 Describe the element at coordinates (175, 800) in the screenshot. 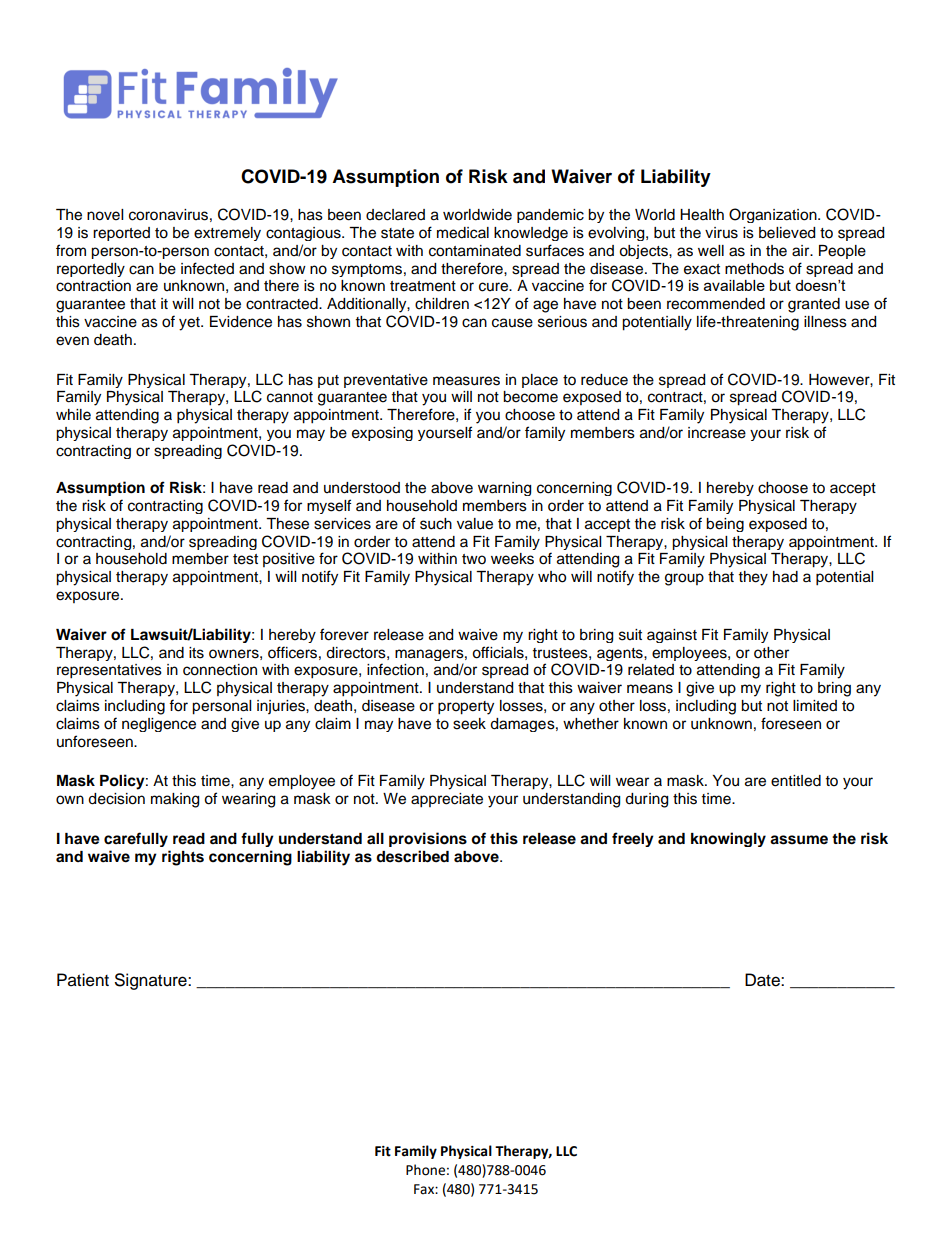

I see `making` at that location.
